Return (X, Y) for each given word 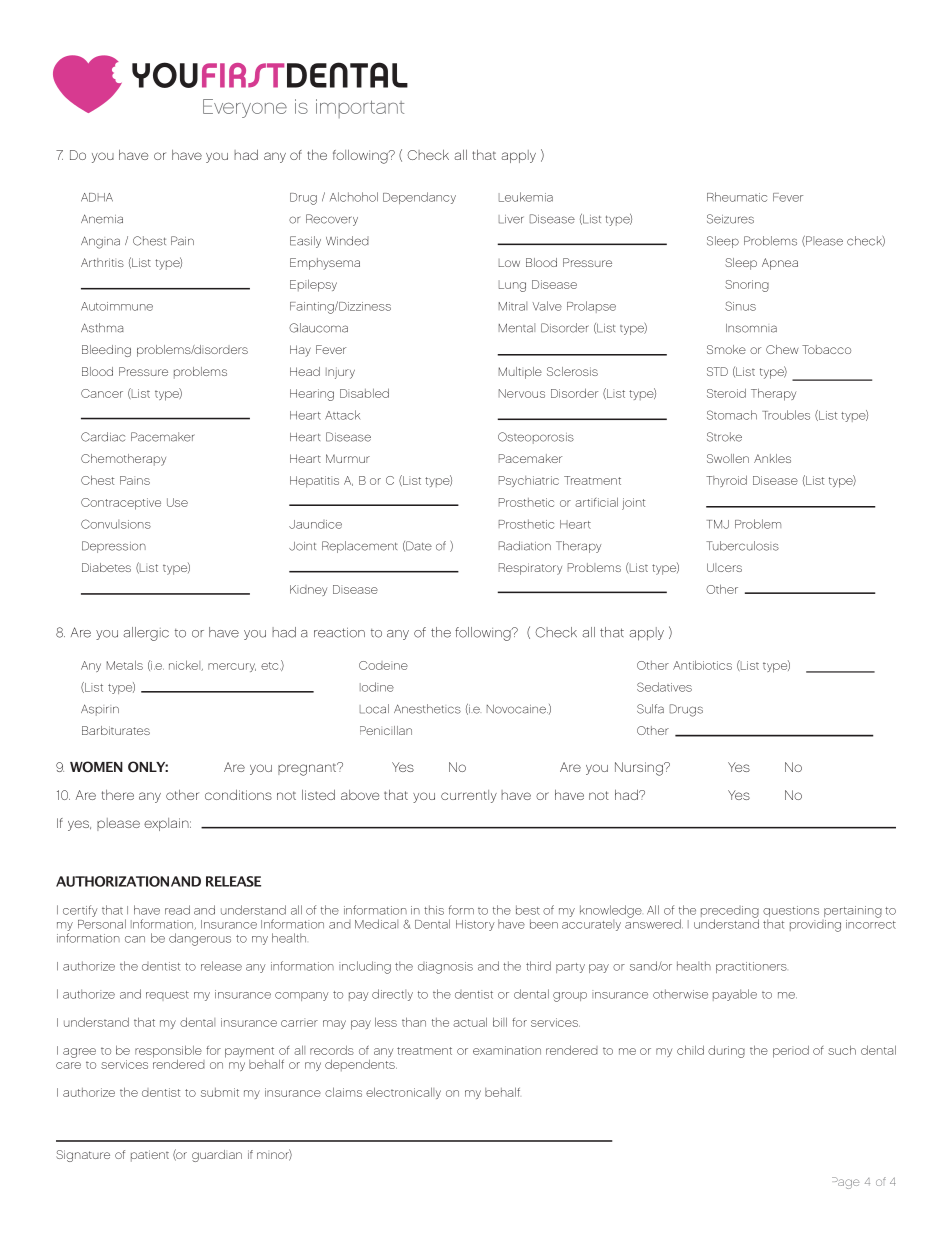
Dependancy (419, 198)
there (118, 795)
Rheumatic (737, 197)
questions (791, 913)
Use (177, 502)
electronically (403, 1093)
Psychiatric (529, 481)
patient (150, 1156)
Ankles (772, 458)
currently (469, 796)
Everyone (245, 108)
